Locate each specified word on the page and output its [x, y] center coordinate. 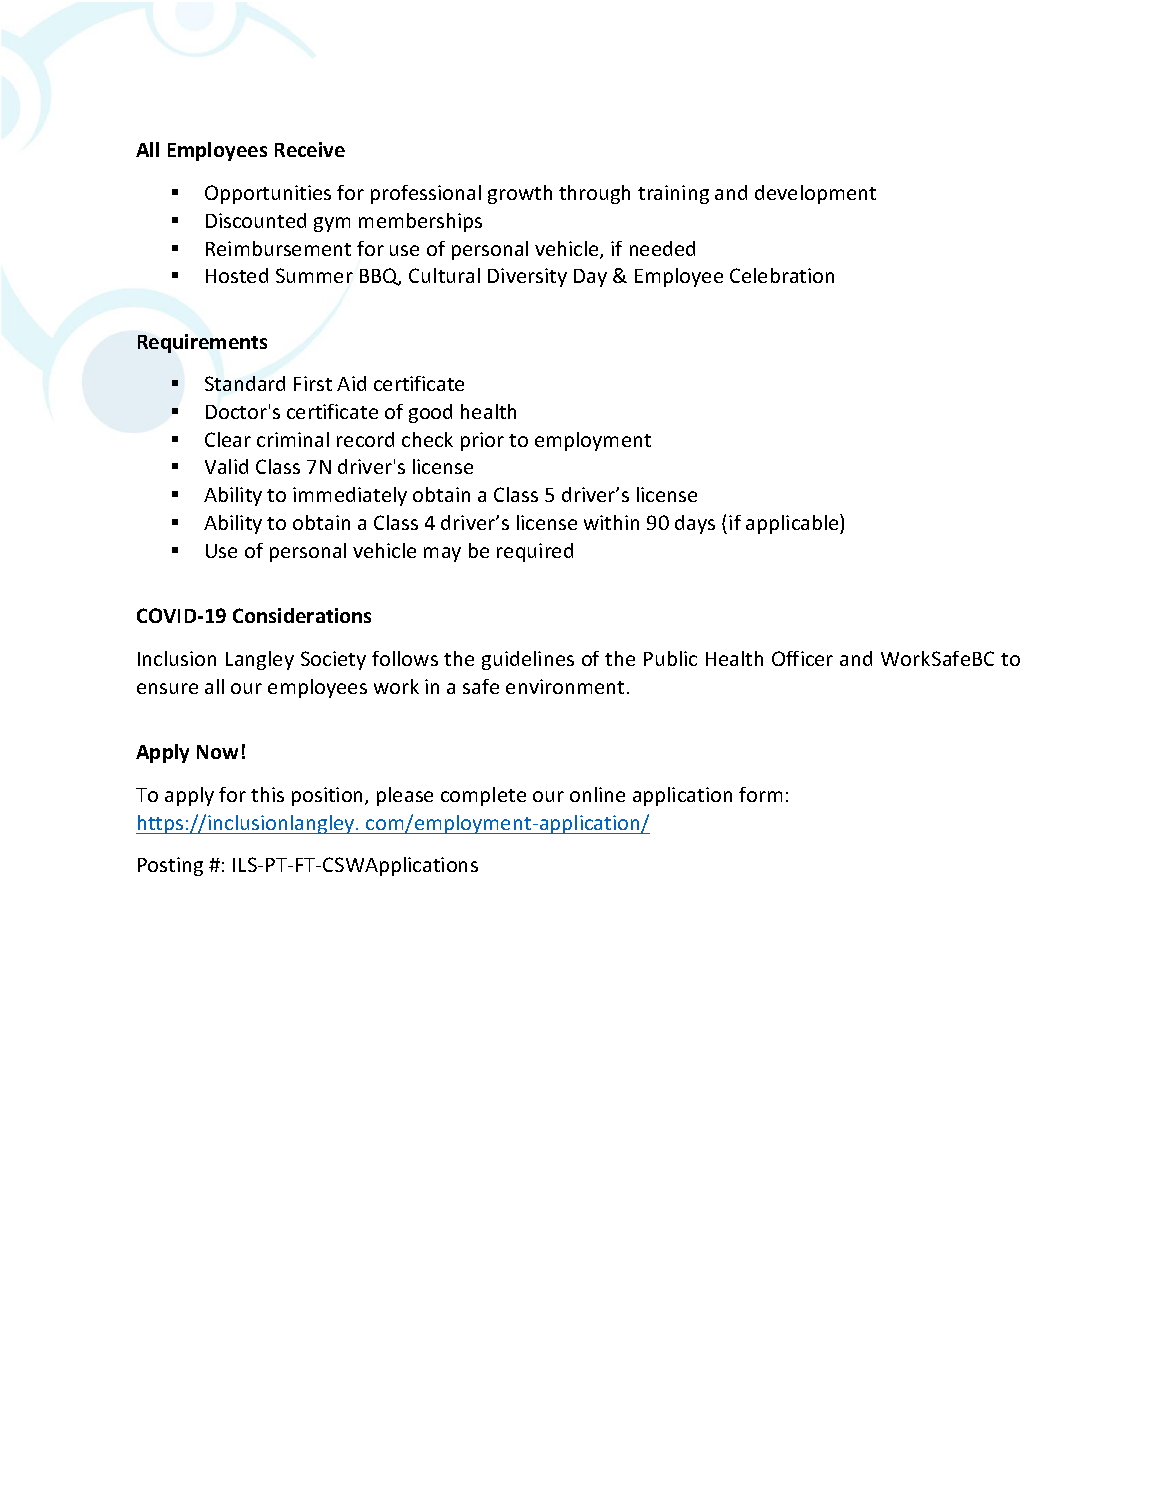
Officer [802, 658]
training [673, 194]
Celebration [782, 275]
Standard [245, 383]
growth [520, 194]
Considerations [302, 615]
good [430, 413]
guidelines [528, 660]
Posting [170, 866]
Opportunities [268, 194]
